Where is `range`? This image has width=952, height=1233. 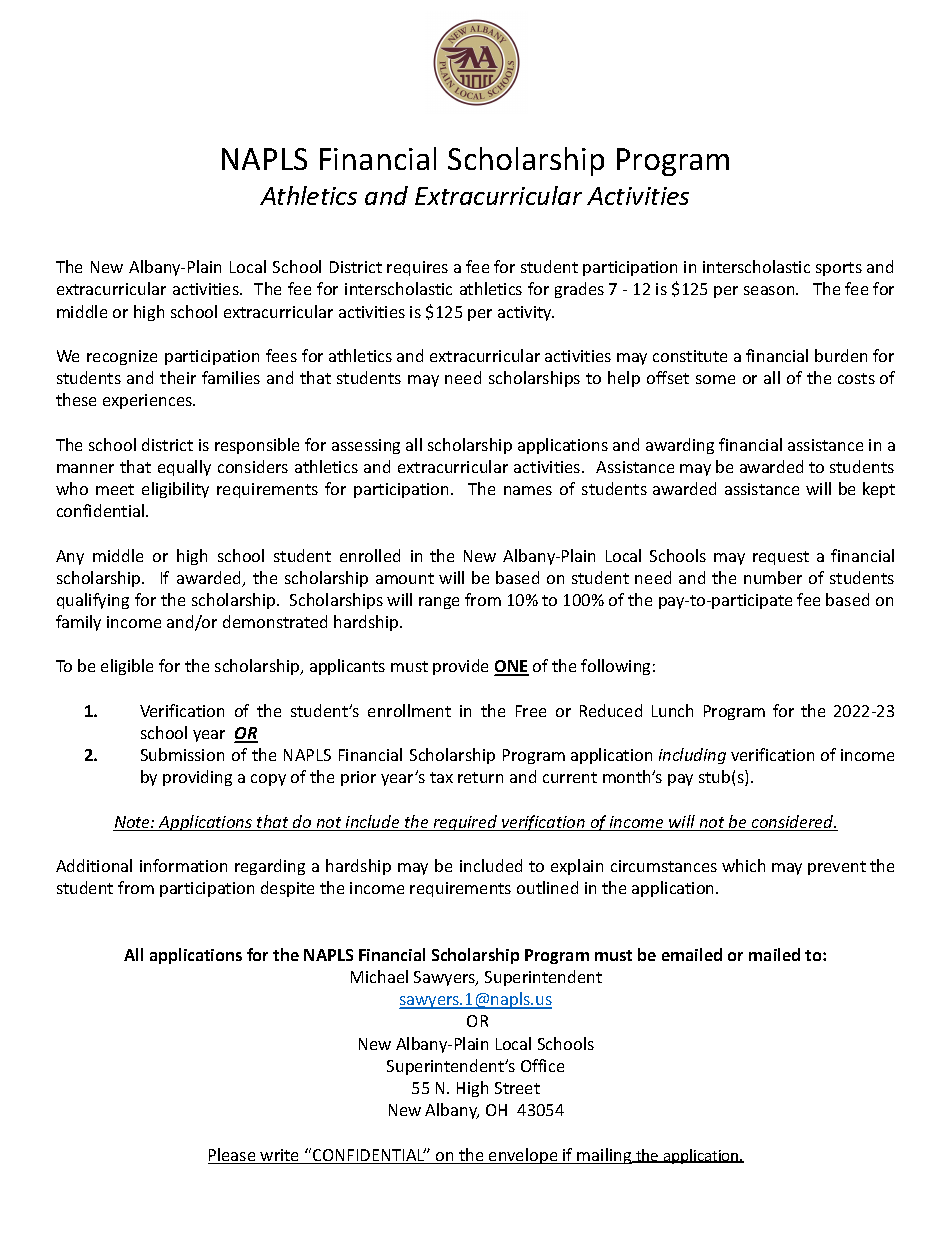
range is located at coordinates (439, 603).
